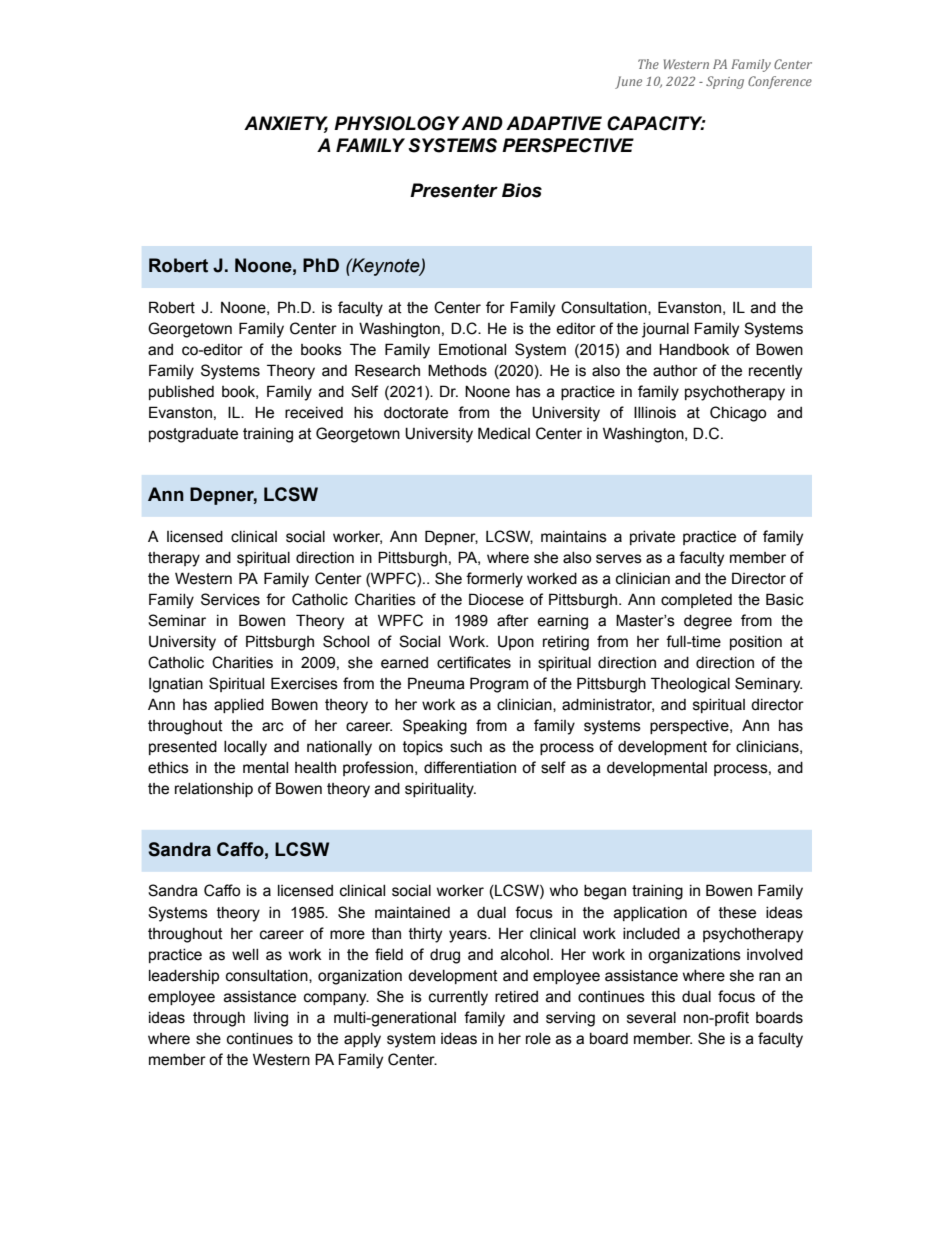 This document has height=1233, width=952. Describe the element at coordinates (193, 435) in the document. I see `postgraduate` at that location.
